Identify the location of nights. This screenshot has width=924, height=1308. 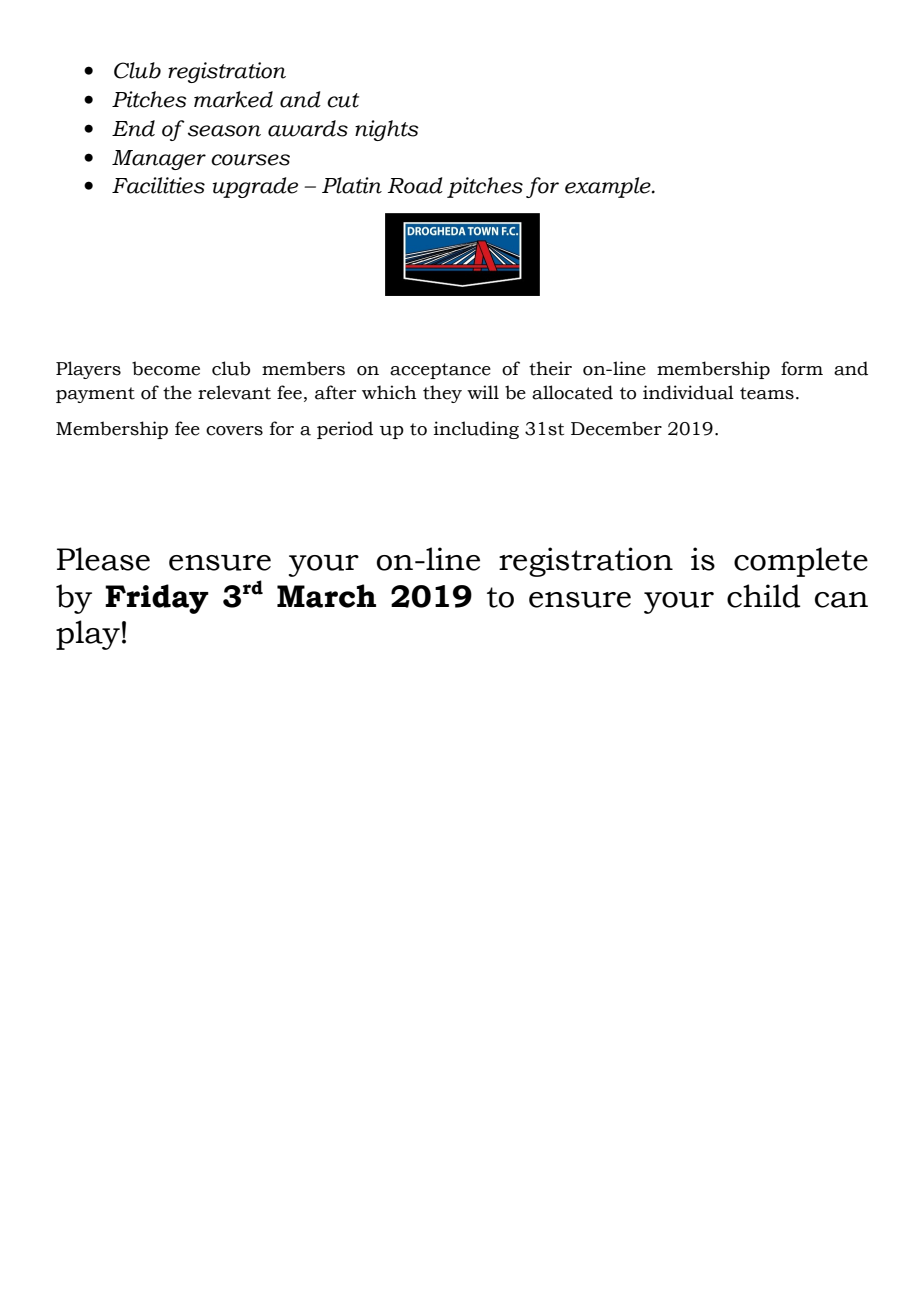
(387, 130).
